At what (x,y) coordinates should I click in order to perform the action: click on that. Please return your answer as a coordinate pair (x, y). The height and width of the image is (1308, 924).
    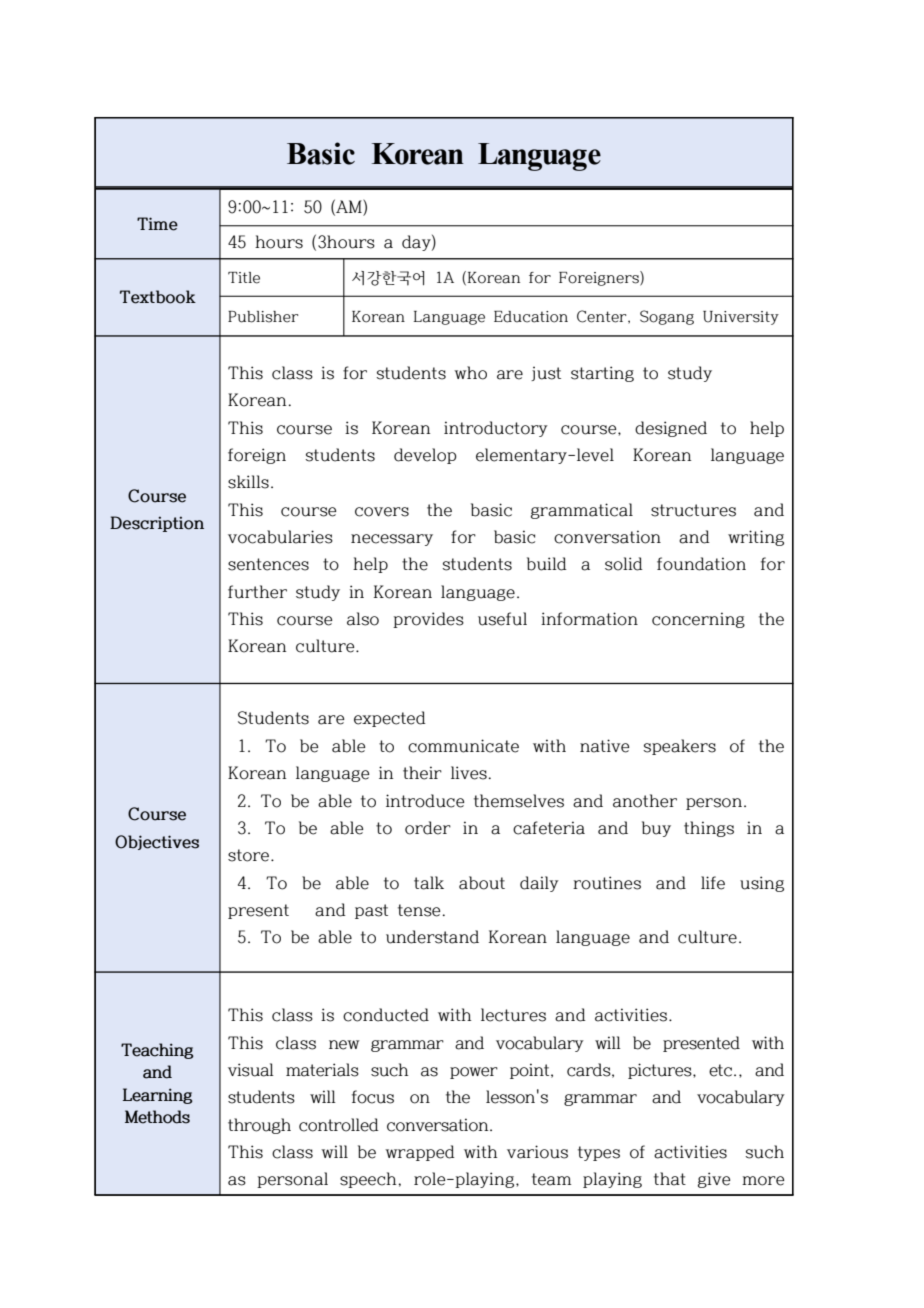
    Looking at the image, I should click on (670, 1179).
